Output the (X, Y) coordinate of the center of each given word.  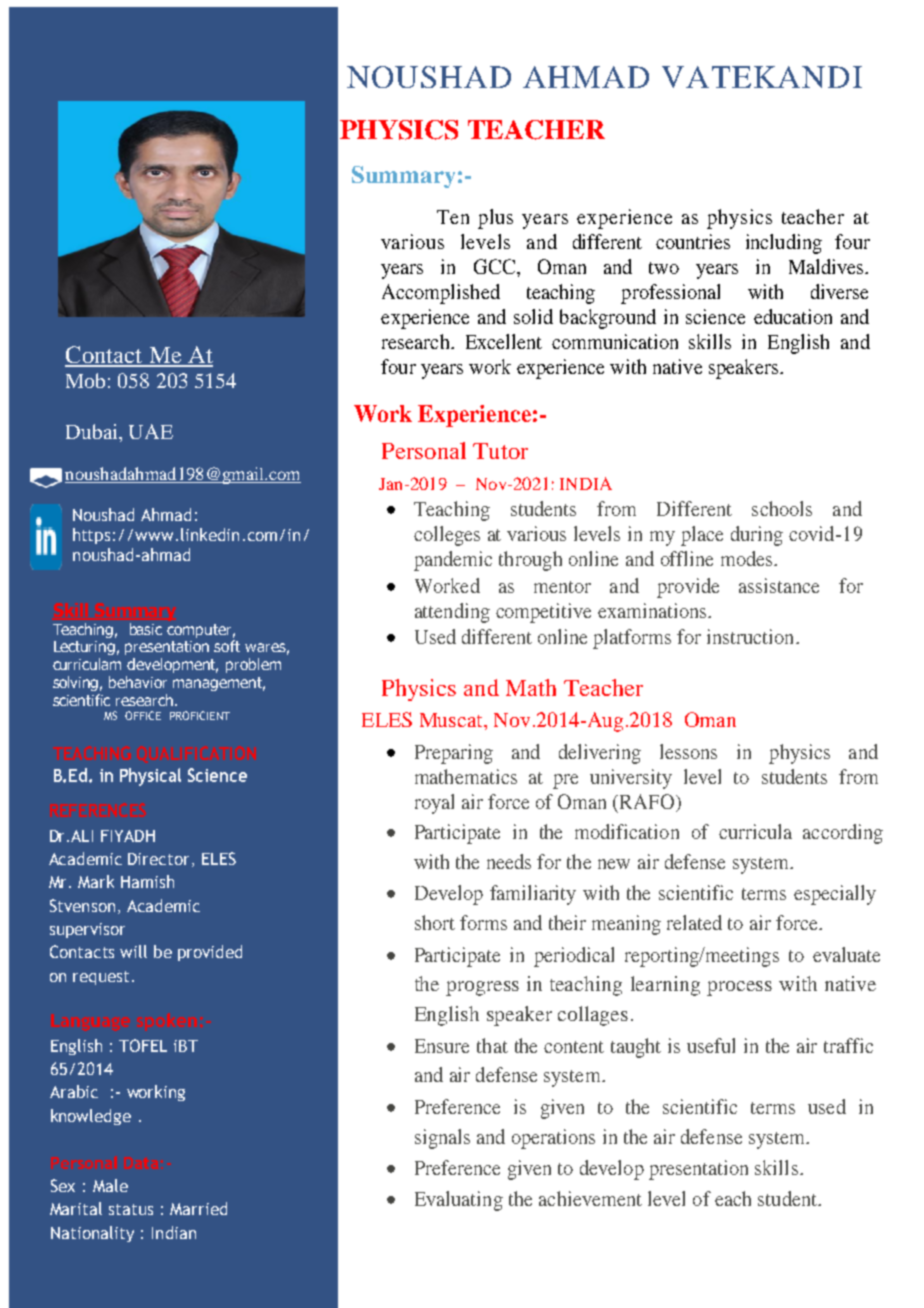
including (784, 244)
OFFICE (143, 715)
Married (198, 1208)
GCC (494, 266)
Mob (85, 380)
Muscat (452, 720)
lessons (688, 751)
